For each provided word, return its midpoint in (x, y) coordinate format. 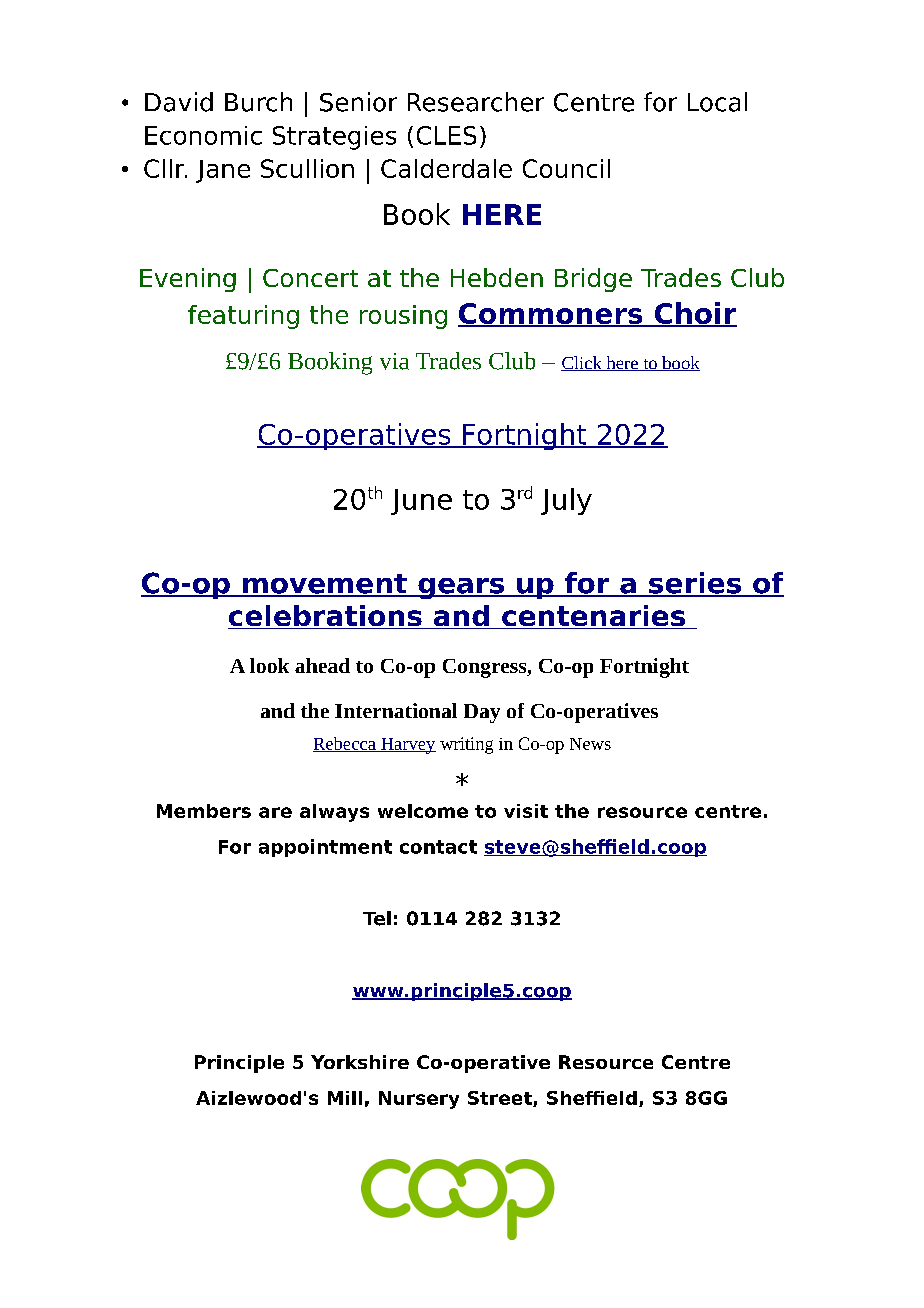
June (421, 502)
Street (501, 1099)
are (275, 812)
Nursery (419, 1100)
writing (466, 745)
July (566, 501)
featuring (243, 317)
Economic (203, 135)
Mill (345, 1098)
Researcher (476, 102)
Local (717, 102)
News (590, 744)
